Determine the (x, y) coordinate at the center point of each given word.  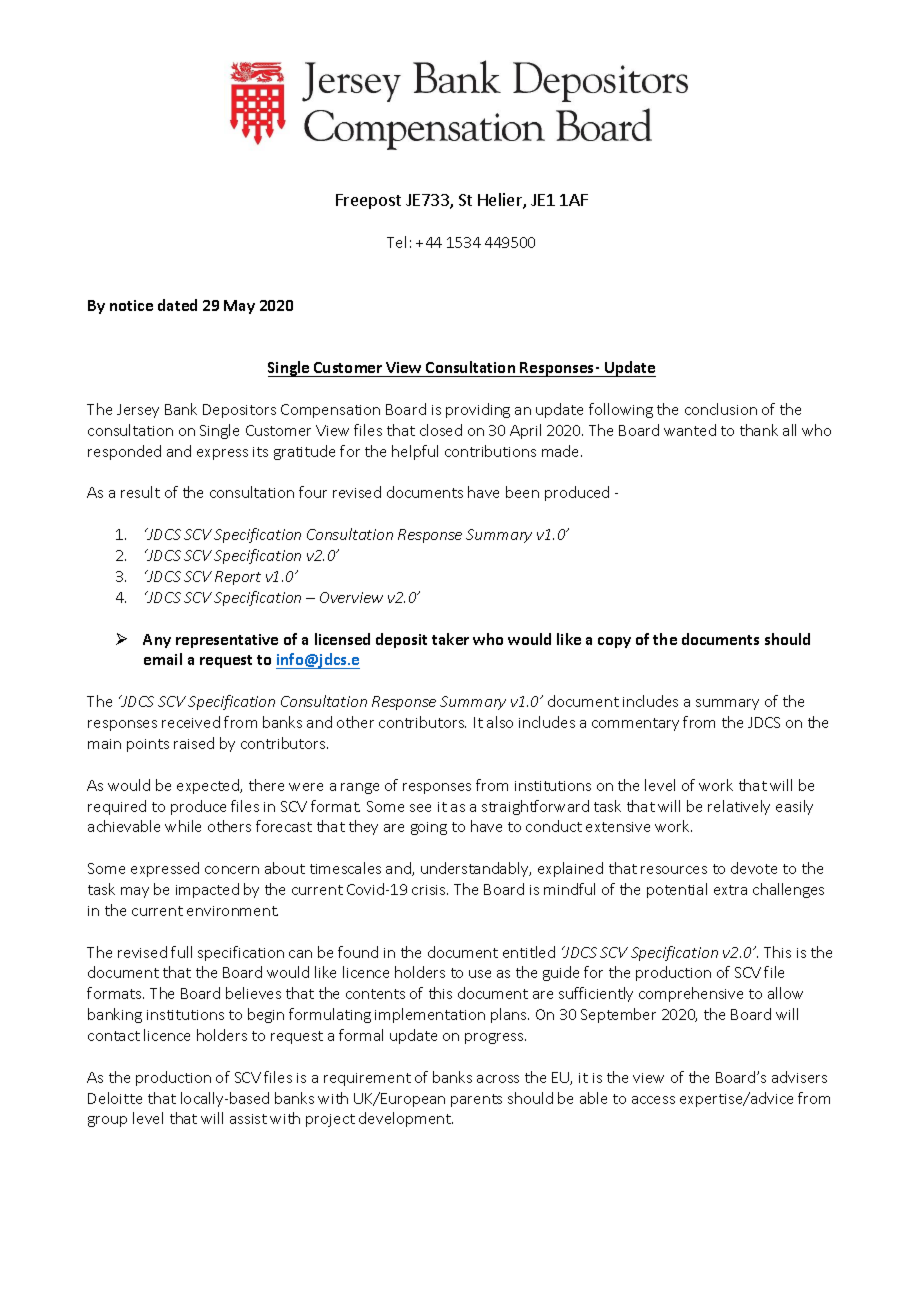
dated (177, 305)
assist (248, 1119)
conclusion (721, 409)
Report (238, 578)
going (429, 828)
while (183, 826)
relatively (739, 807)
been (522, 492)
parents (476, 1100)
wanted (690, 430)
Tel (396, 242)
